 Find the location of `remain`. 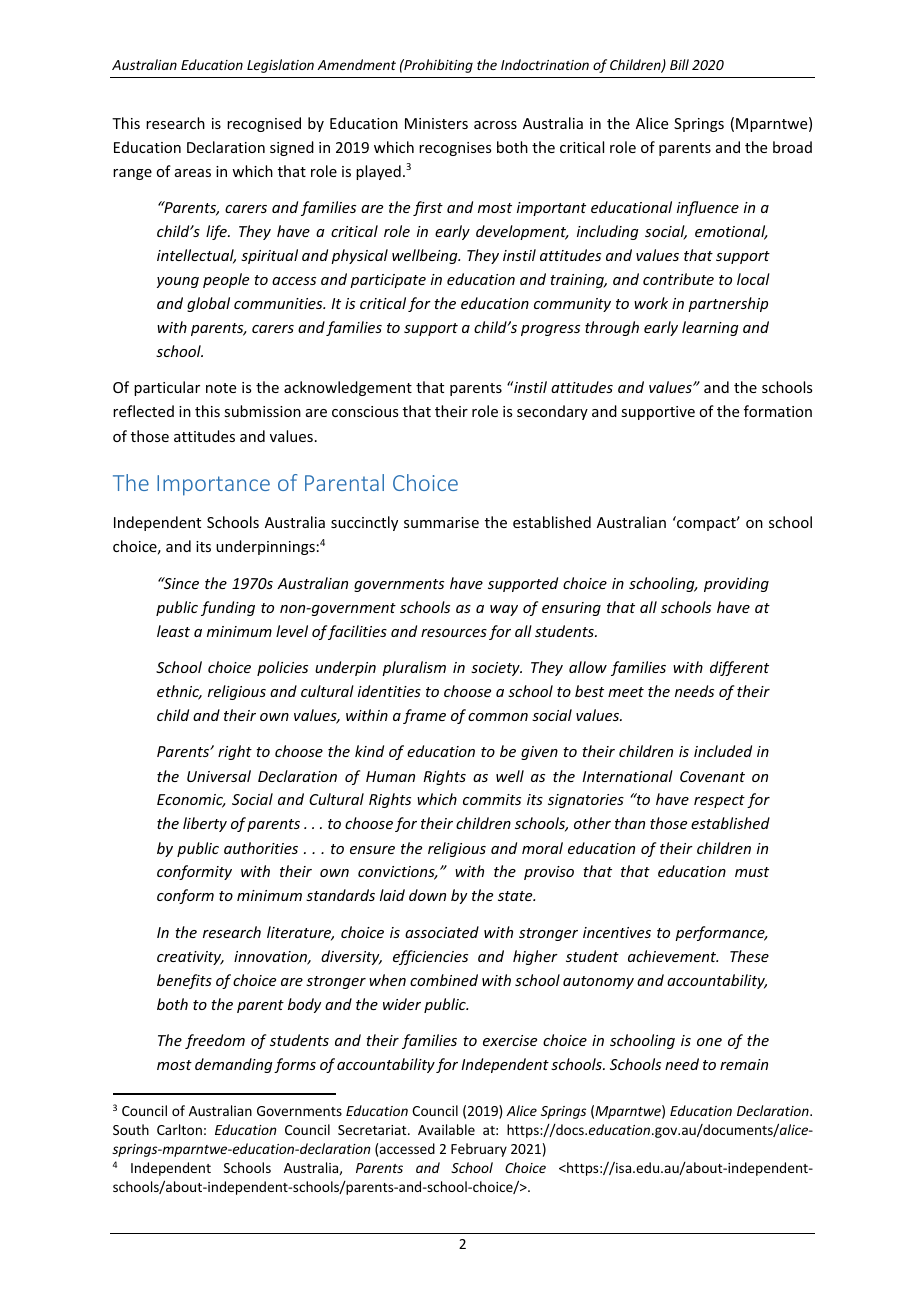

remain is located at coordinates (744, 1064).
